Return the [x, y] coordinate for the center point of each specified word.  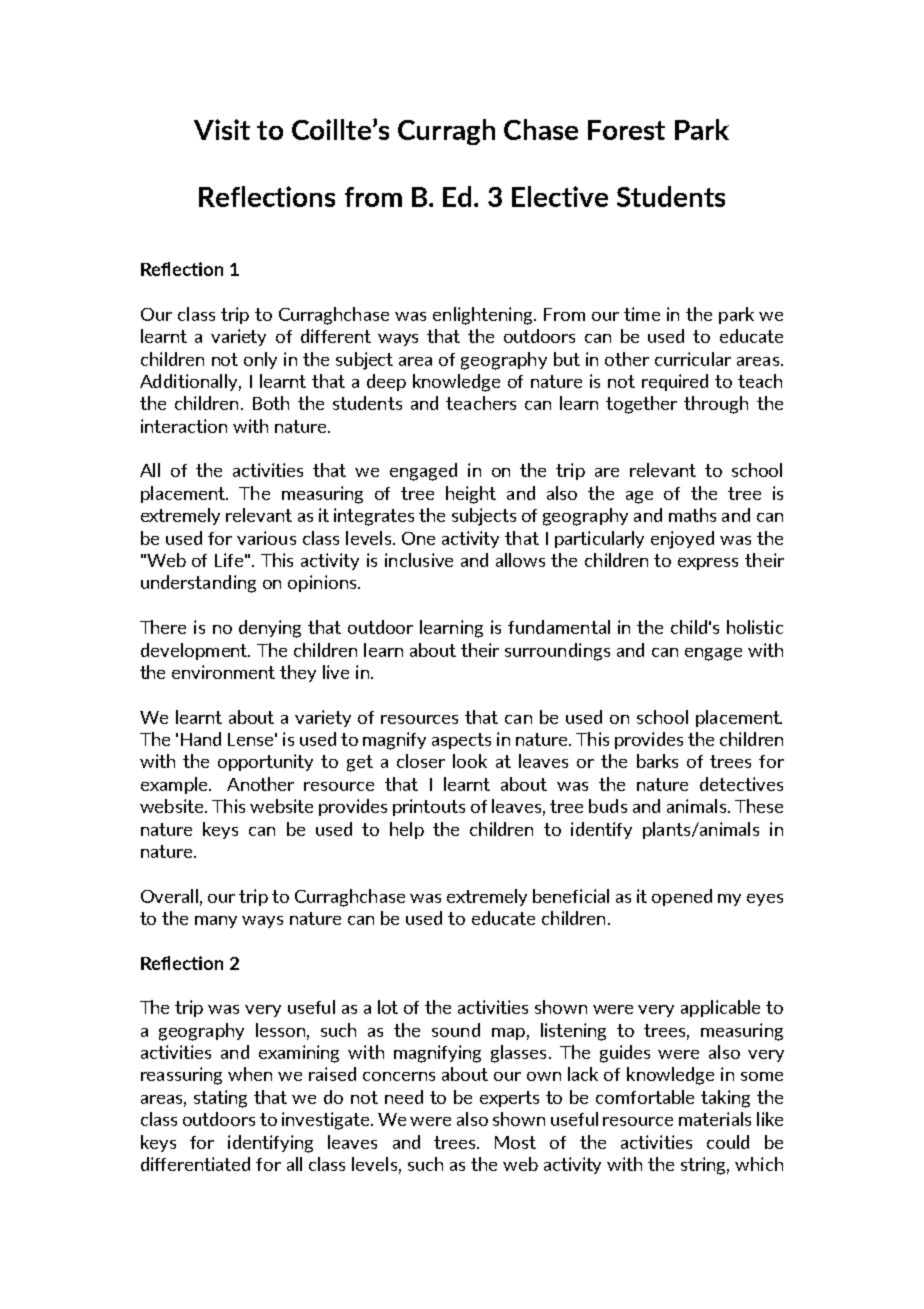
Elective [560, 196]
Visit [222, 129]
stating [220, 1099]
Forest [626, 130]
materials [715, 1119]
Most [515, 1142]
